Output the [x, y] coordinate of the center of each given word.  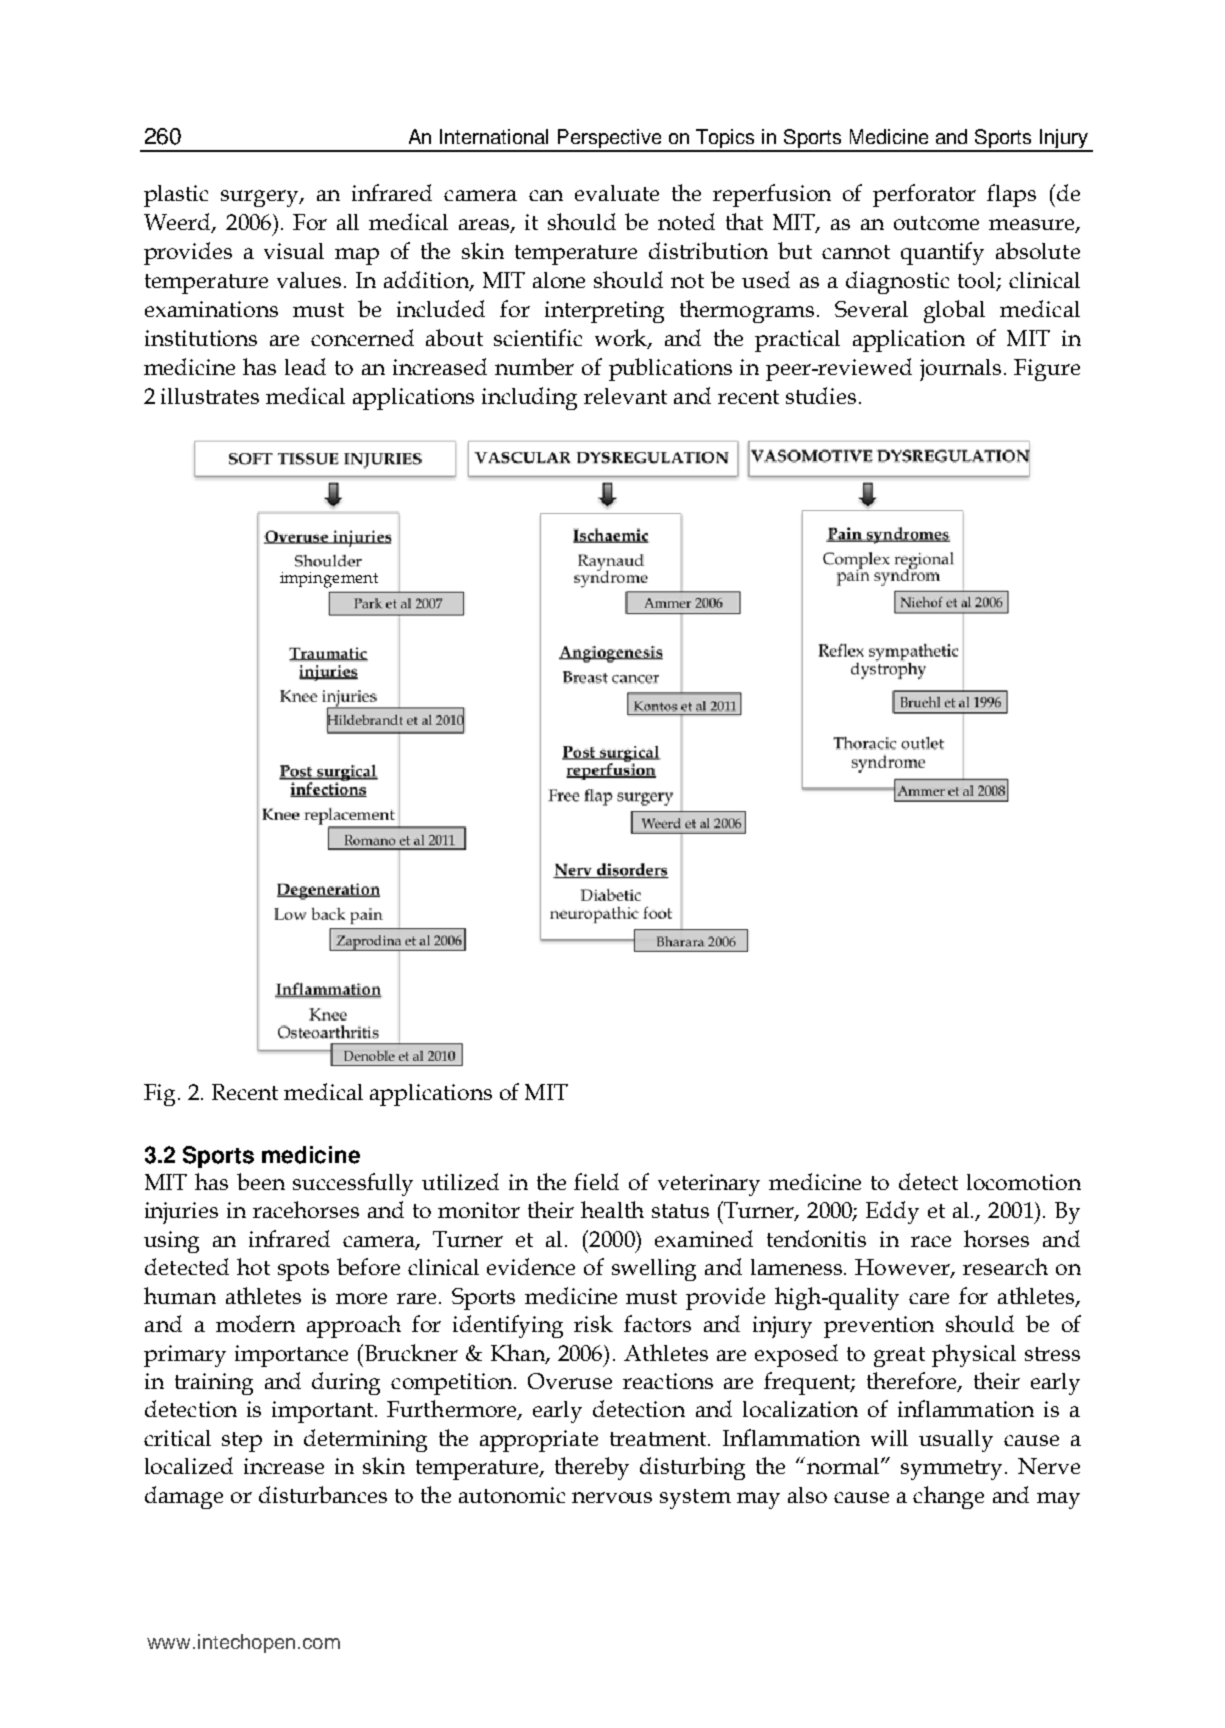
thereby [592, 1468]
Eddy [892, 1212]
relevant [625, 396]
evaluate [617, 193]
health [612, 1209]
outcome [936, 223]
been [261, 1181]
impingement [329, 580]
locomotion [1024, 1182]
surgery [261, 198]
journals [960, 370]
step [242, 1442]
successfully [353, 1184]
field [596, 1181]
